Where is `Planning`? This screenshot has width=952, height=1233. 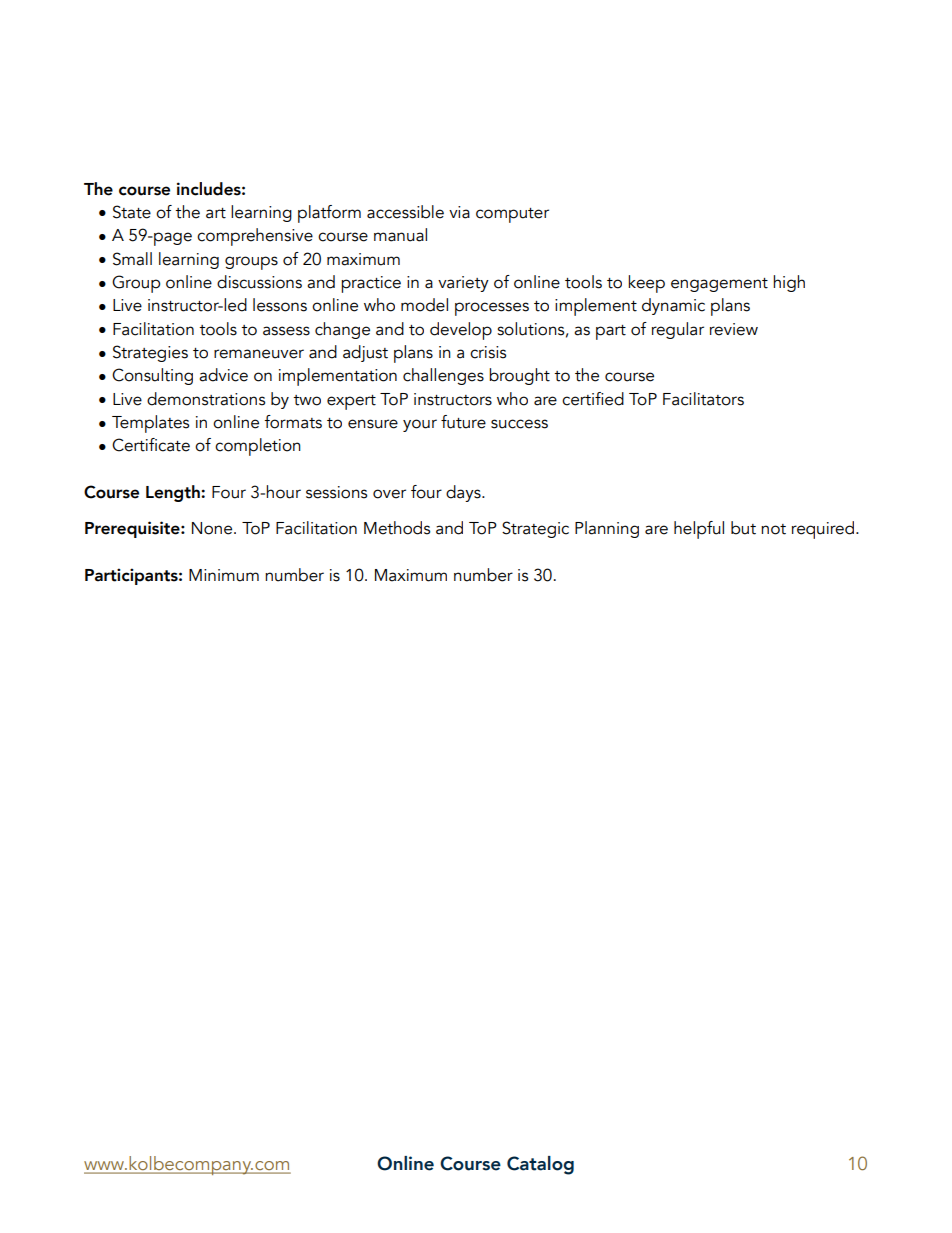
Planning is located at coordinates (607, 529).
